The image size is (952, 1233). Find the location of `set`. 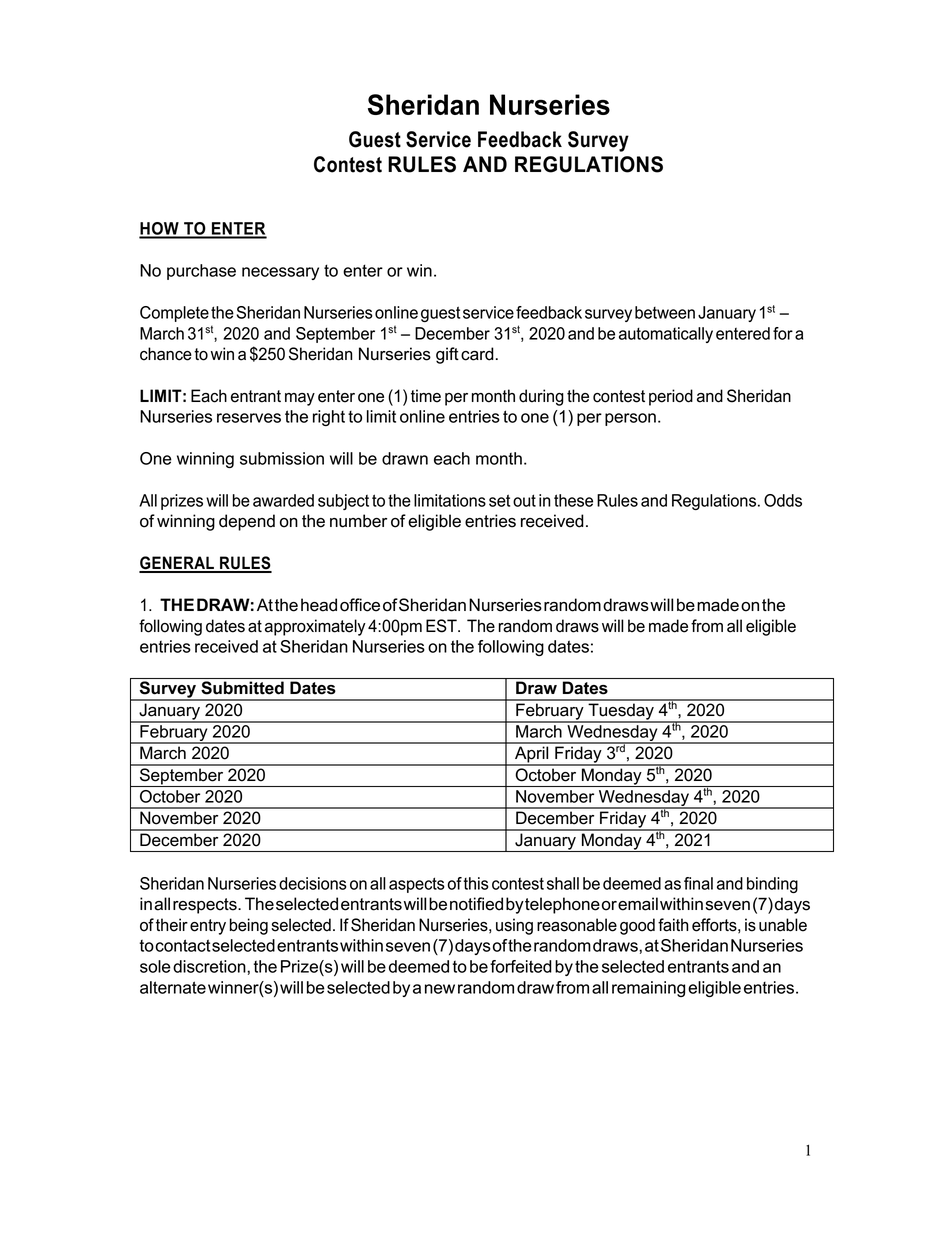

set is located at coordinates (499, 500).
